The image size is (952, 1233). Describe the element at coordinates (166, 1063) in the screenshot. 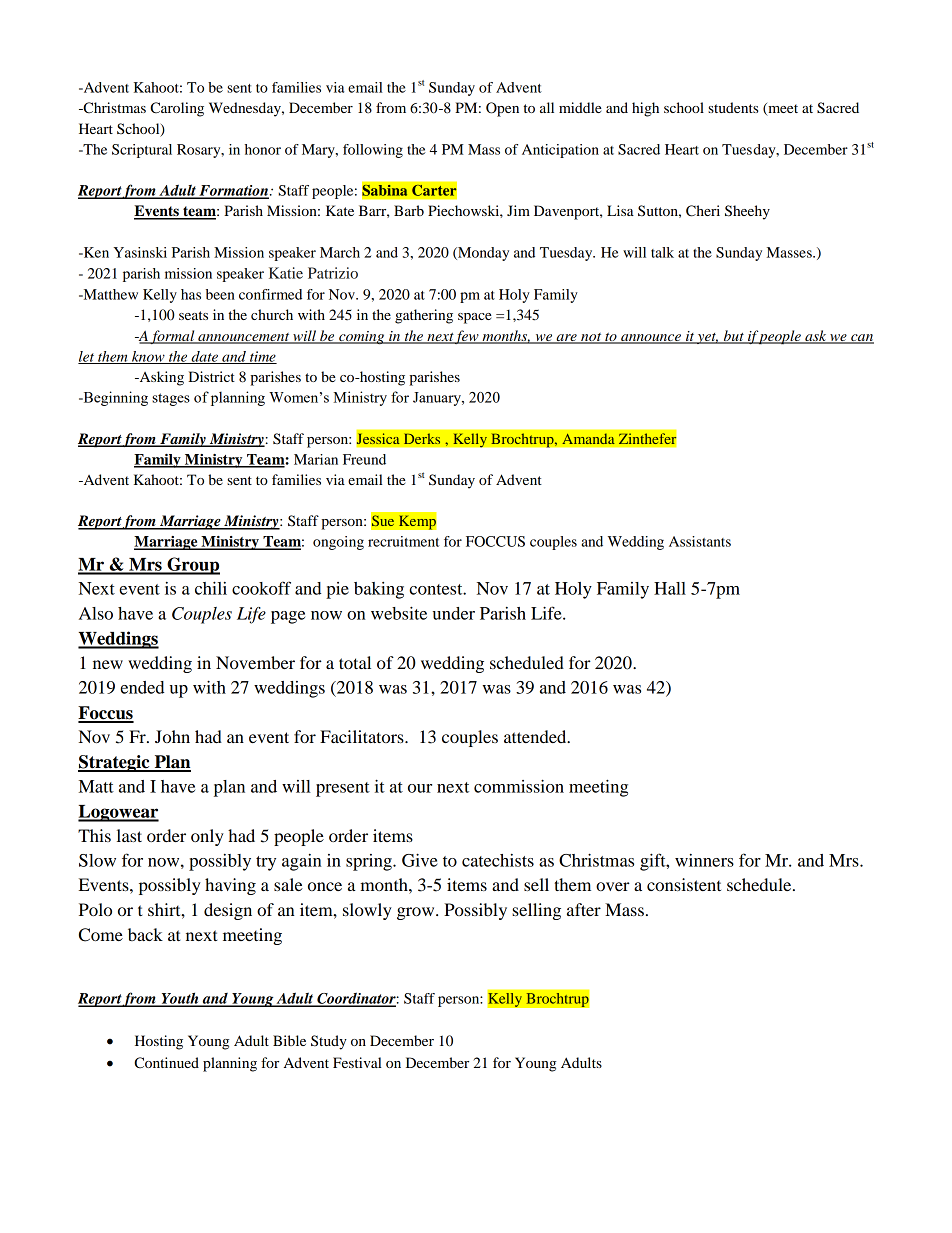

I see `Continued` at that location.
